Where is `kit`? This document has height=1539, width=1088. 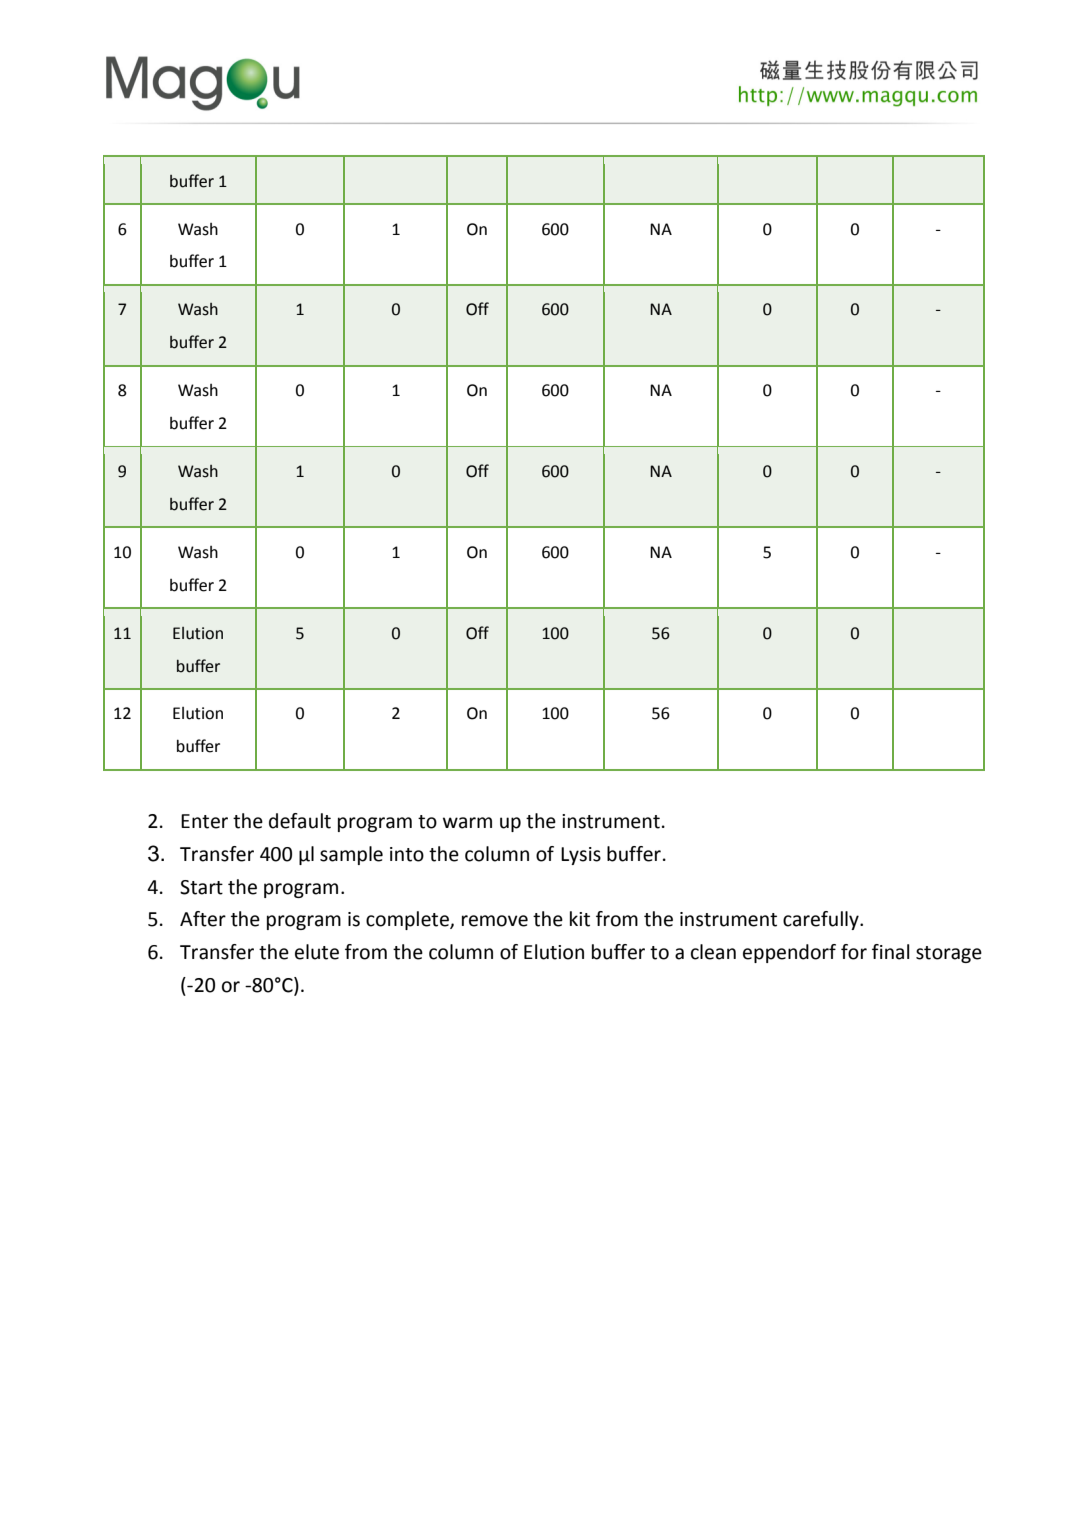
kit is located at coordinates (580, 919).
